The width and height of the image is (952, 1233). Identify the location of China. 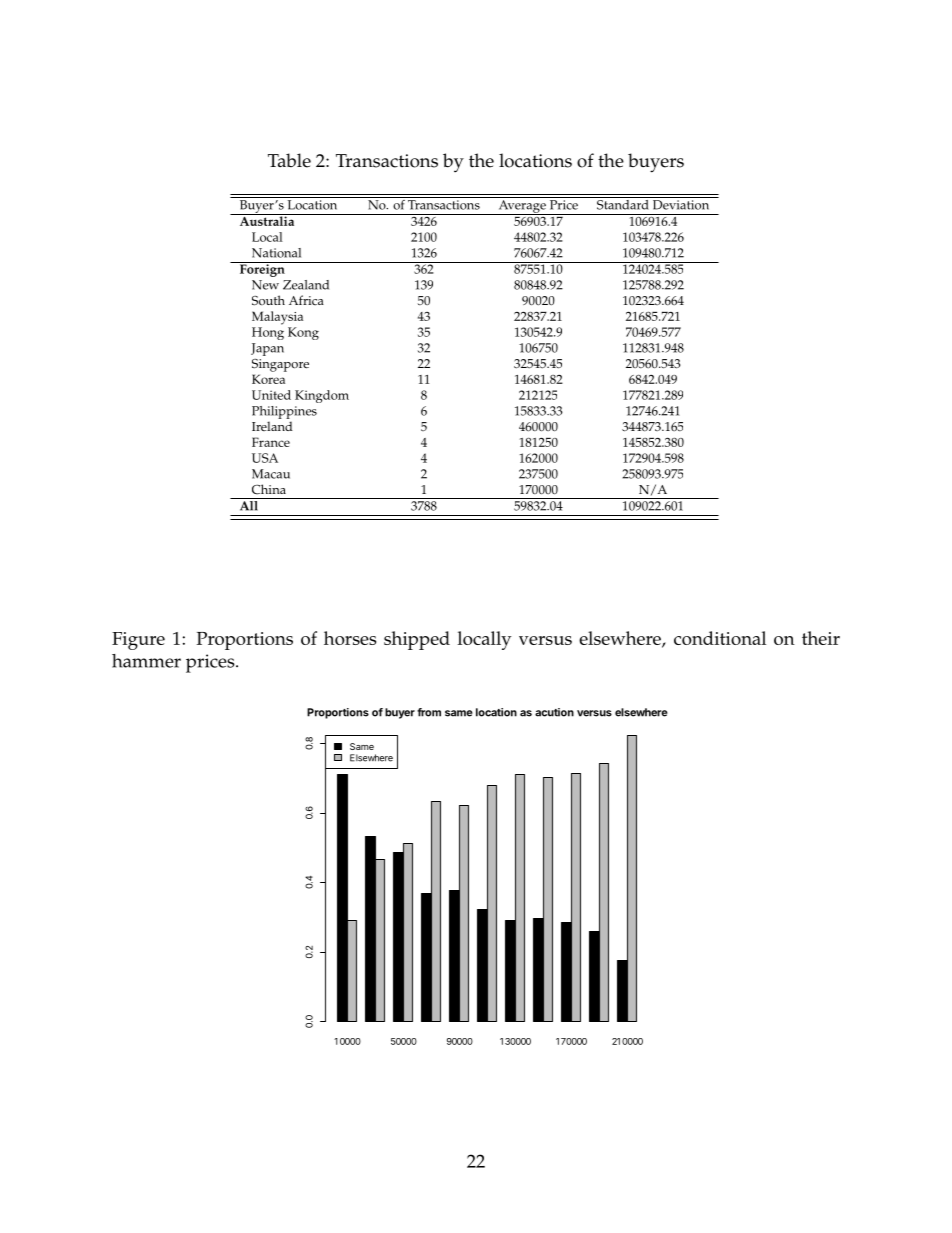
(269, 489).
